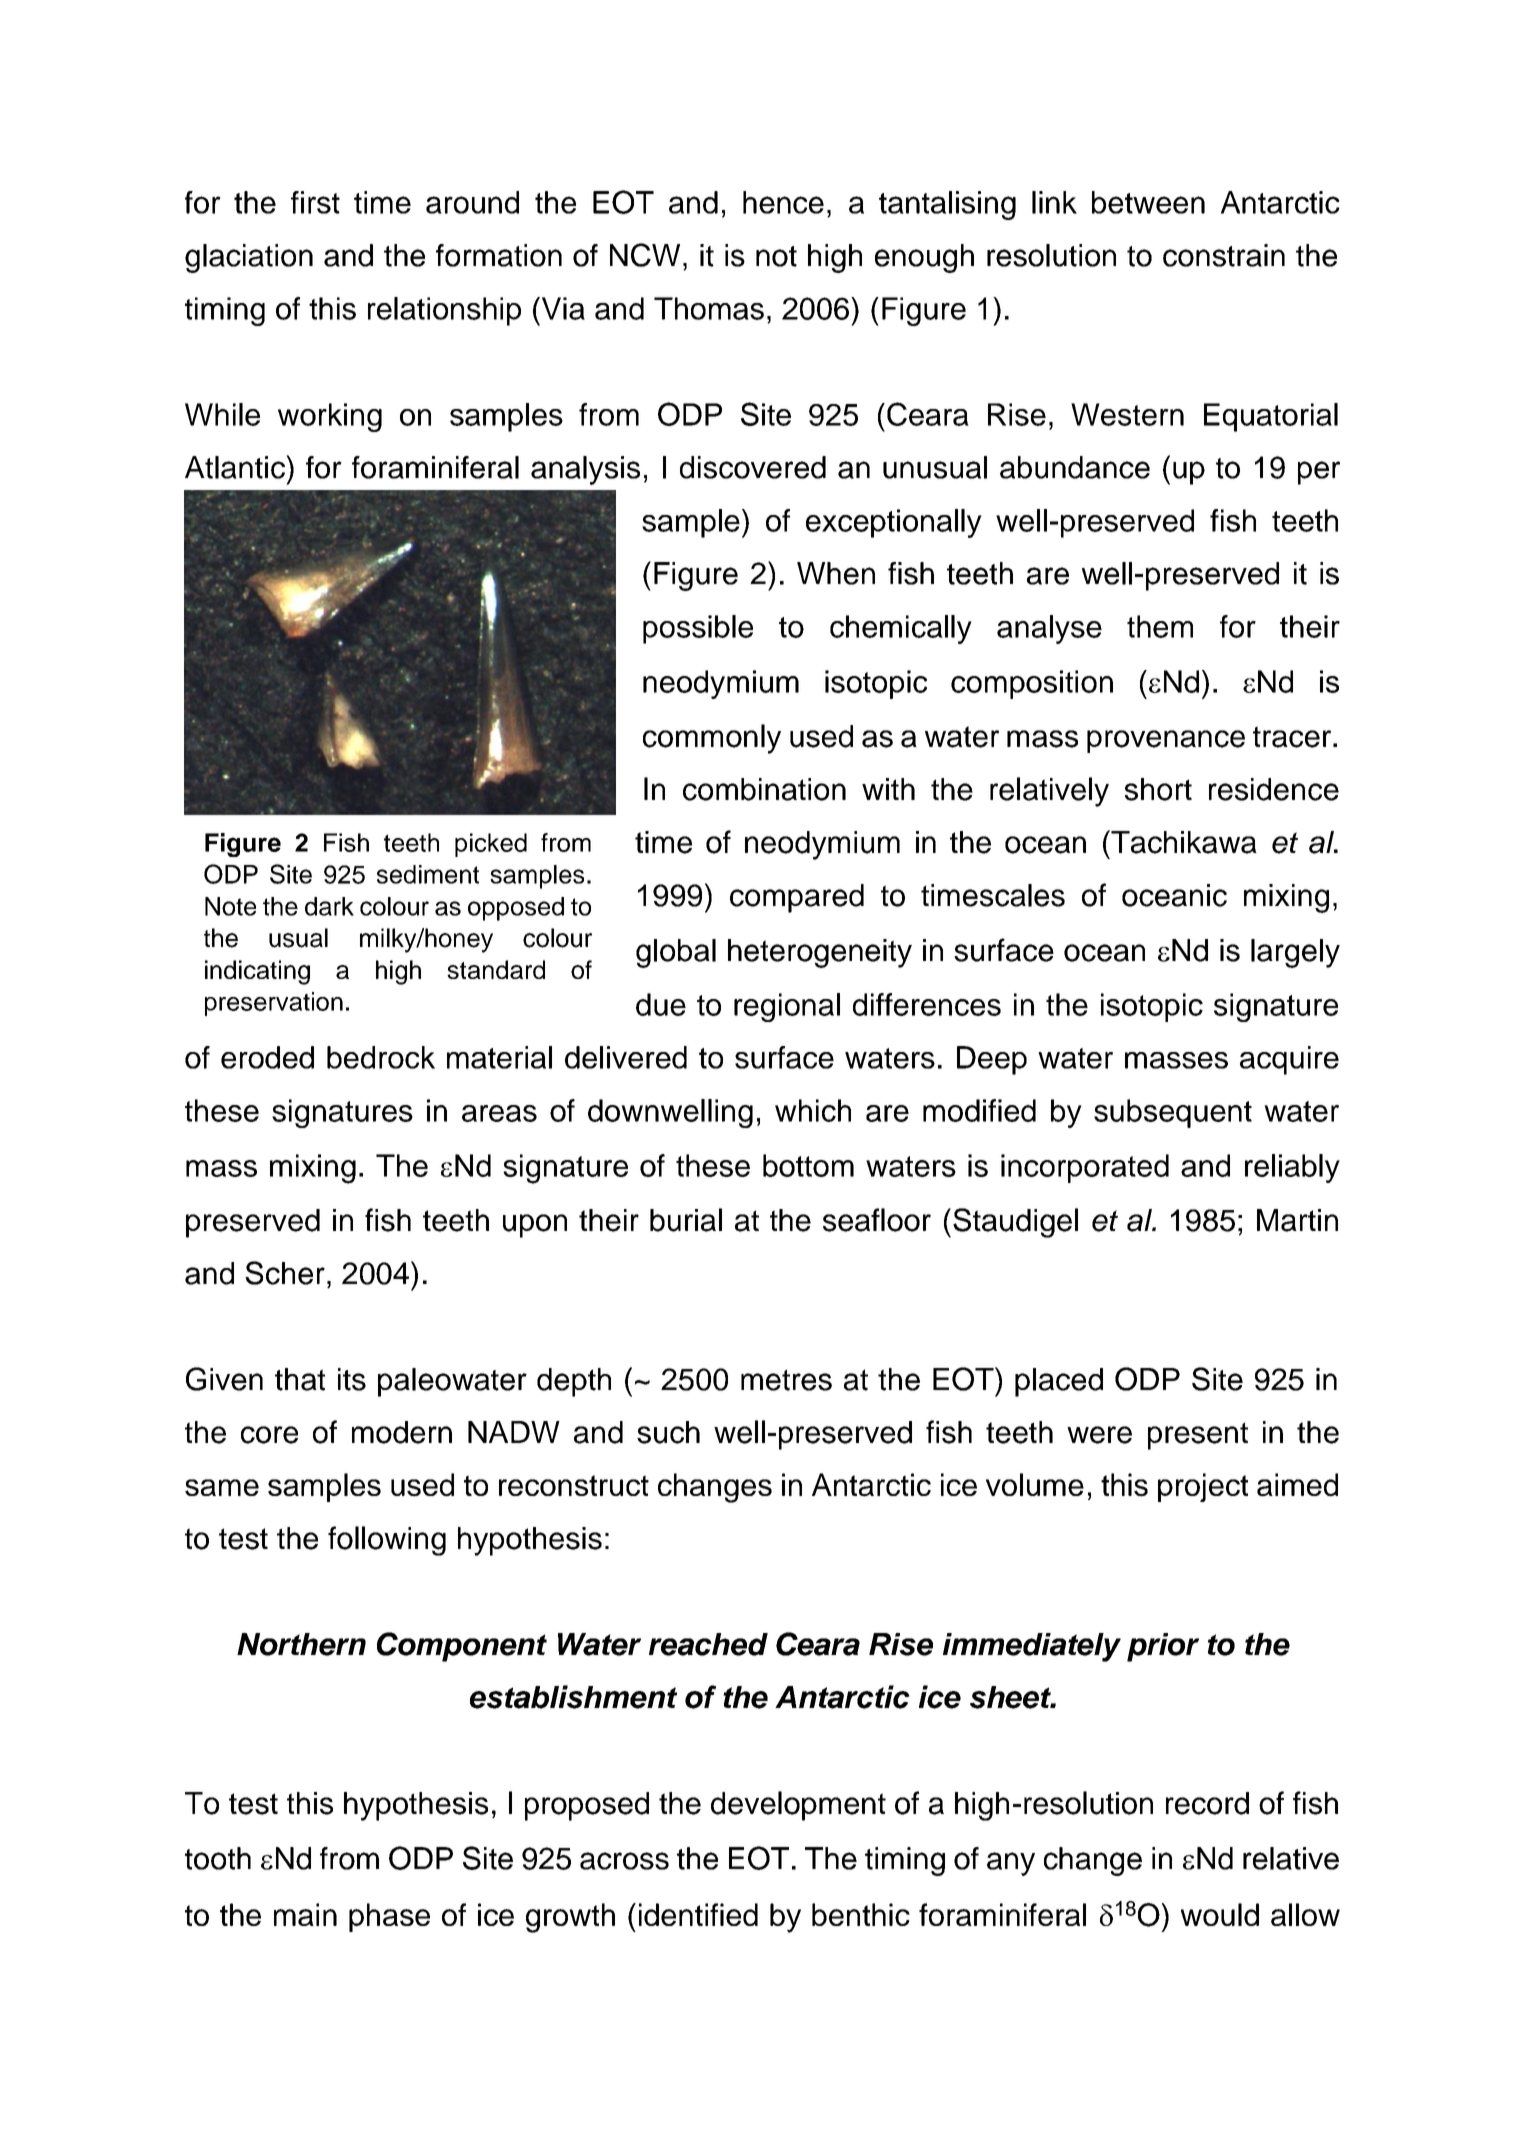 Image resolution: width=1524 pixels, height=2156 pixels. Describe the element at coordinates (764, 789) in the page. I see `combination` at that location.
